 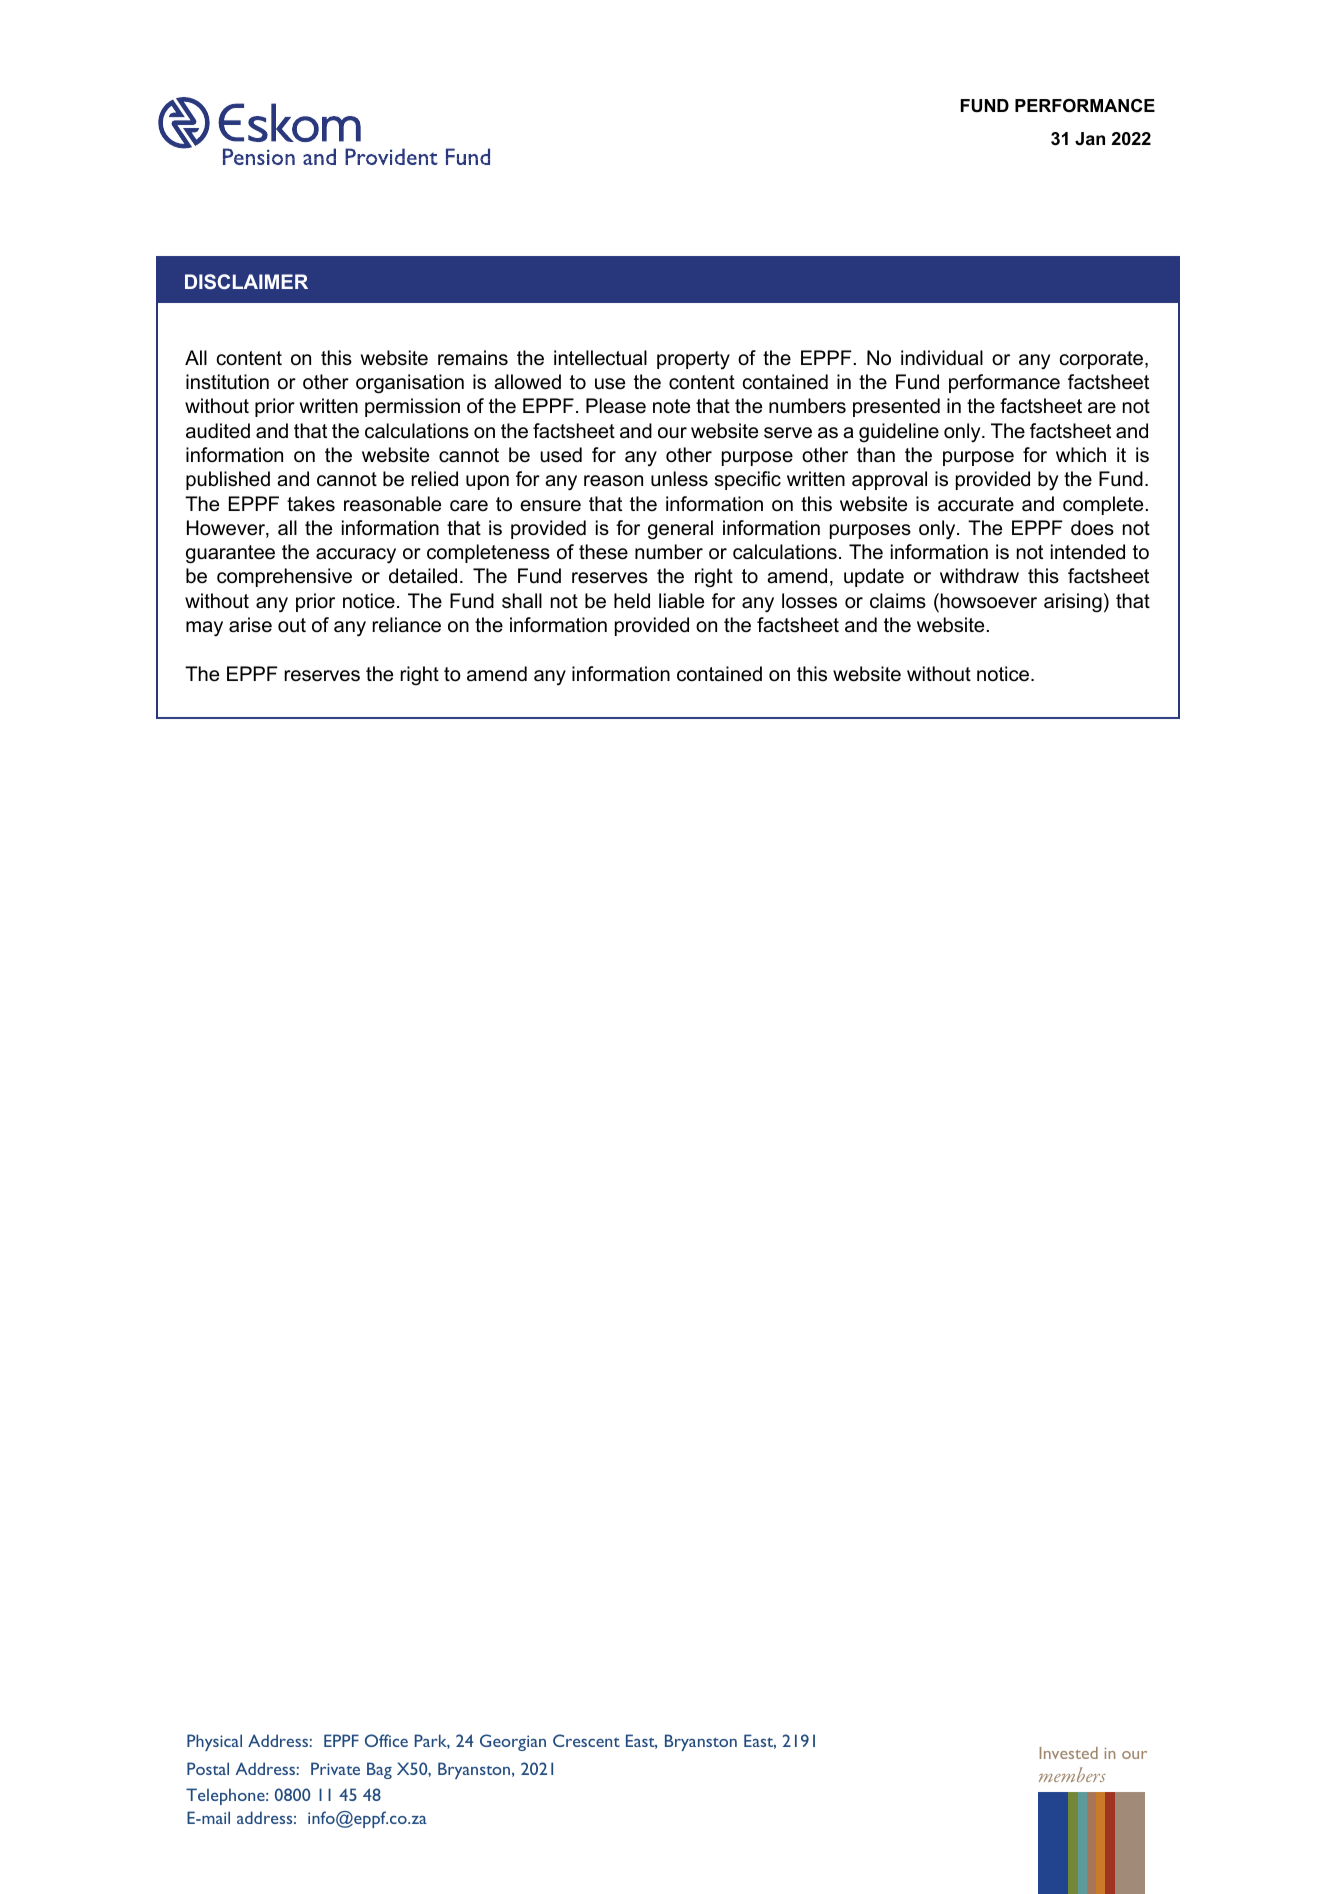 What do you see at coordinates (1090, 139) in the document?
I see `Jan` at bounding box center [1090, 139].
